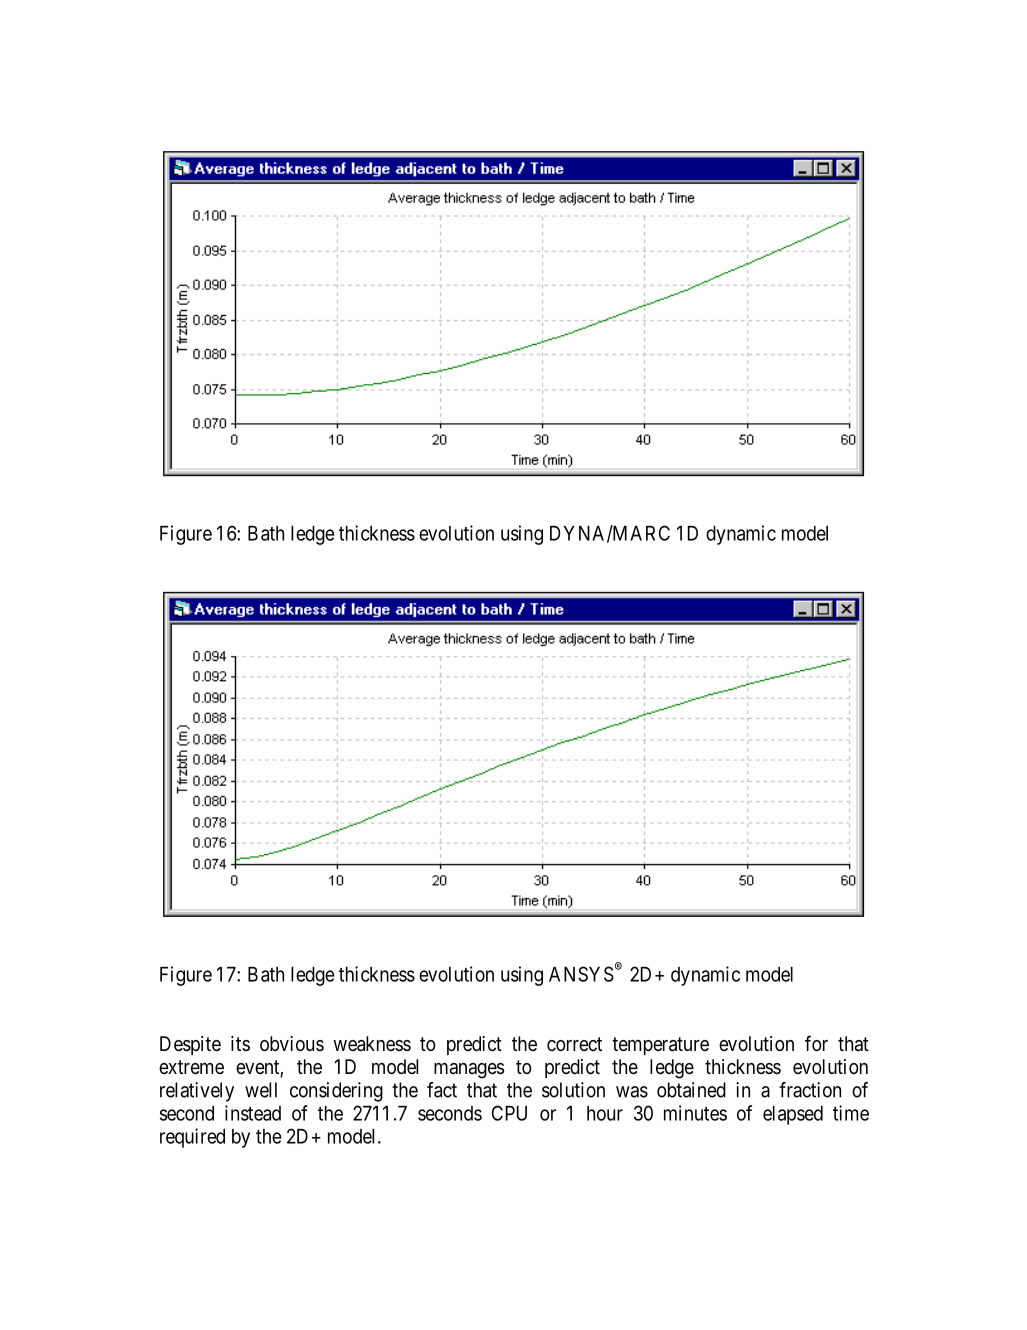 The width and height of the screenshot is (1027, 1330). What do you see at coordinates (691, 1090) in the screenshot?
I see `obtained` at bounding box center [691, 1090].
